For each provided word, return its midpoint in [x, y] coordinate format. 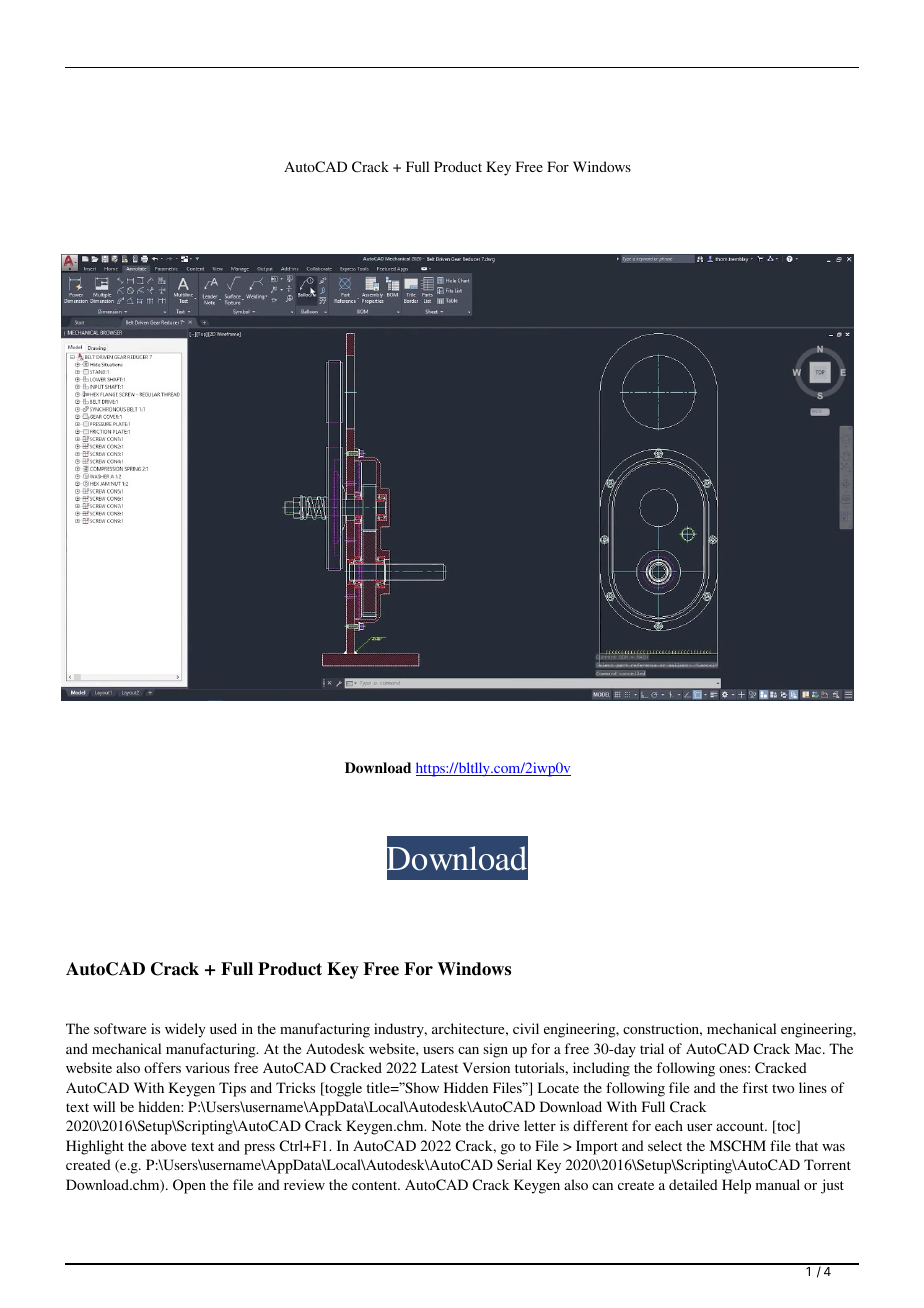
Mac [809, 1048]
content [376, 1185]
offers [162, 1067]
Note [446, 1125]
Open [189, 1186]
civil [526, 1028]
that [806, 1145]
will [104, 1106]
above [168, 1145]
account [741, 1126]
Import [597, 1147]
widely [185, 1030]
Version [486, 1067]
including [601, 1069]
